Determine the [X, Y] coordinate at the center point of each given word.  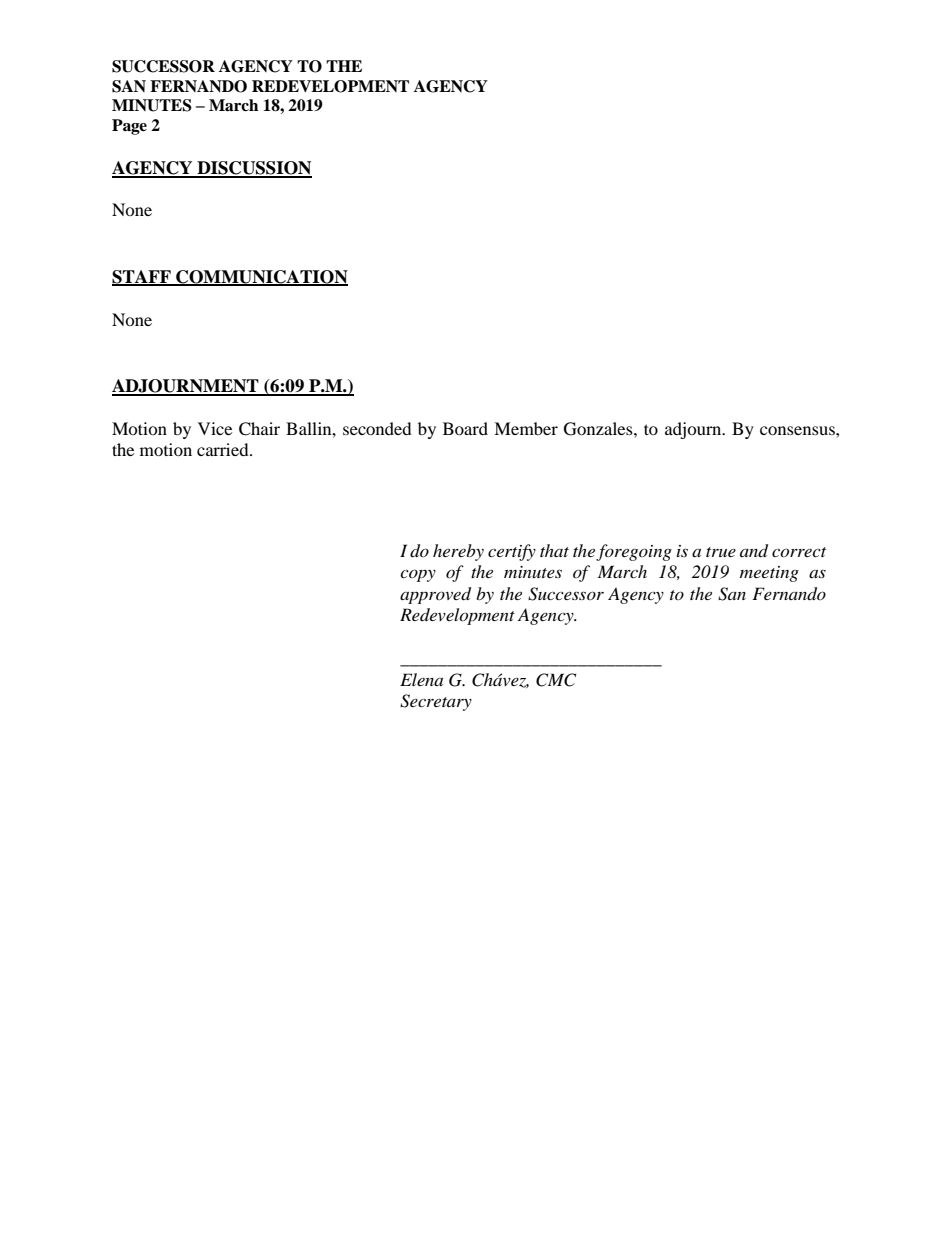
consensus [798, 430]
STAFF [142, 277]
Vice [215, 428]
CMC [556, 680]
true [721, 552]
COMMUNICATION [261, 277]
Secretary [436, 702]
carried [224, 449]
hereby [458, 552]
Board [465, 428]
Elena [421, 679]
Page [129, 127]
